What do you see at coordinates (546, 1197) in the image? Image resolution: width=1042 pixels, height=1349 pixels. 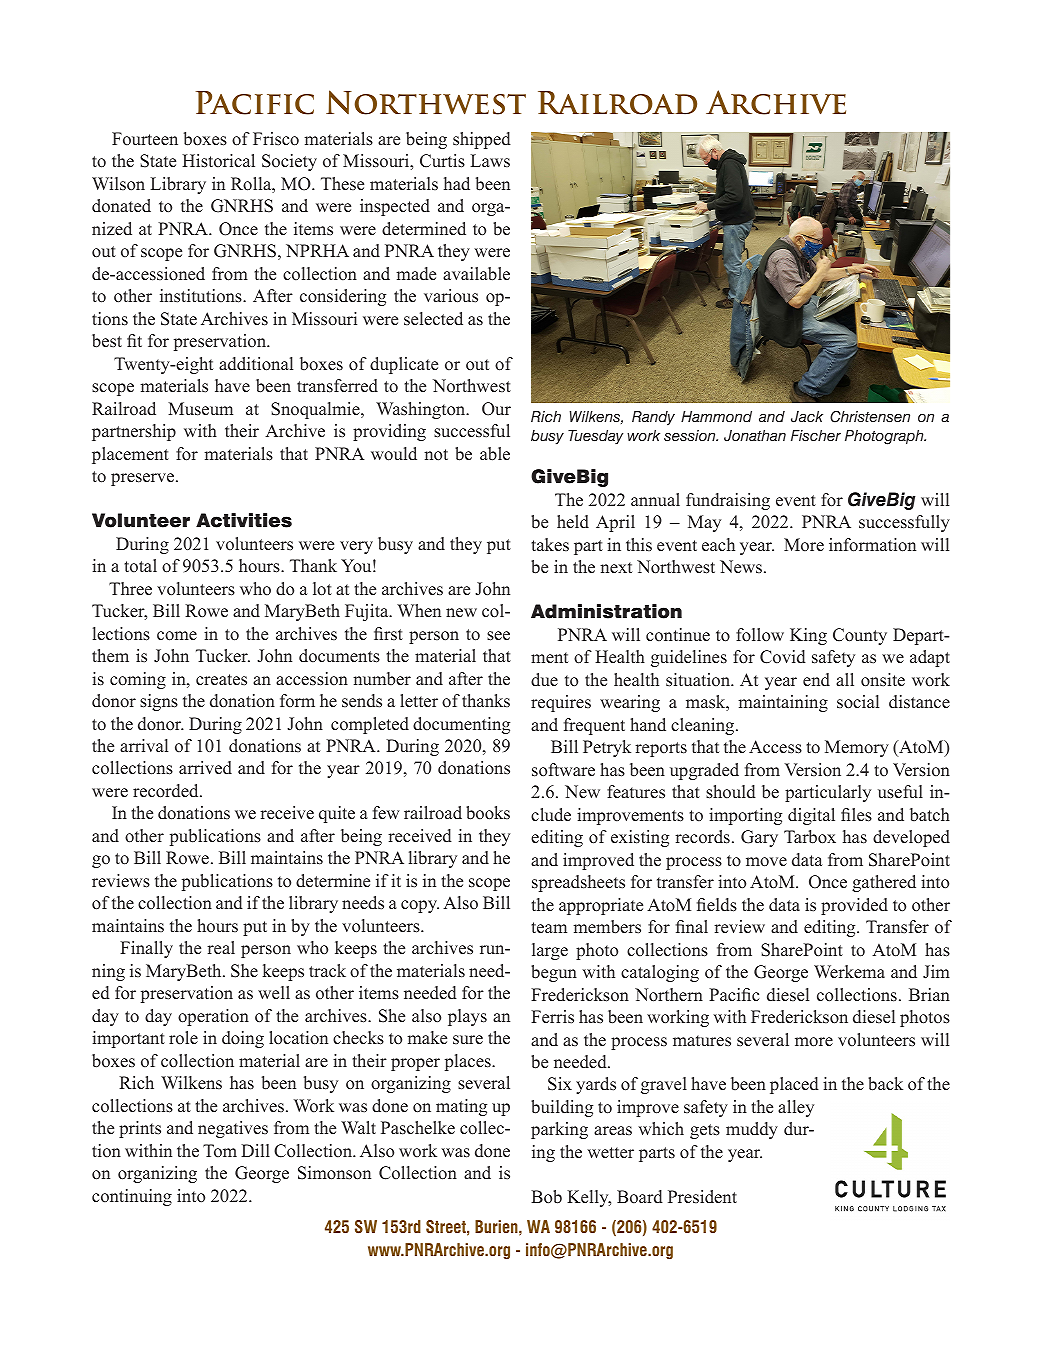 I see `Bob` at bounding box center [546, 1197].
